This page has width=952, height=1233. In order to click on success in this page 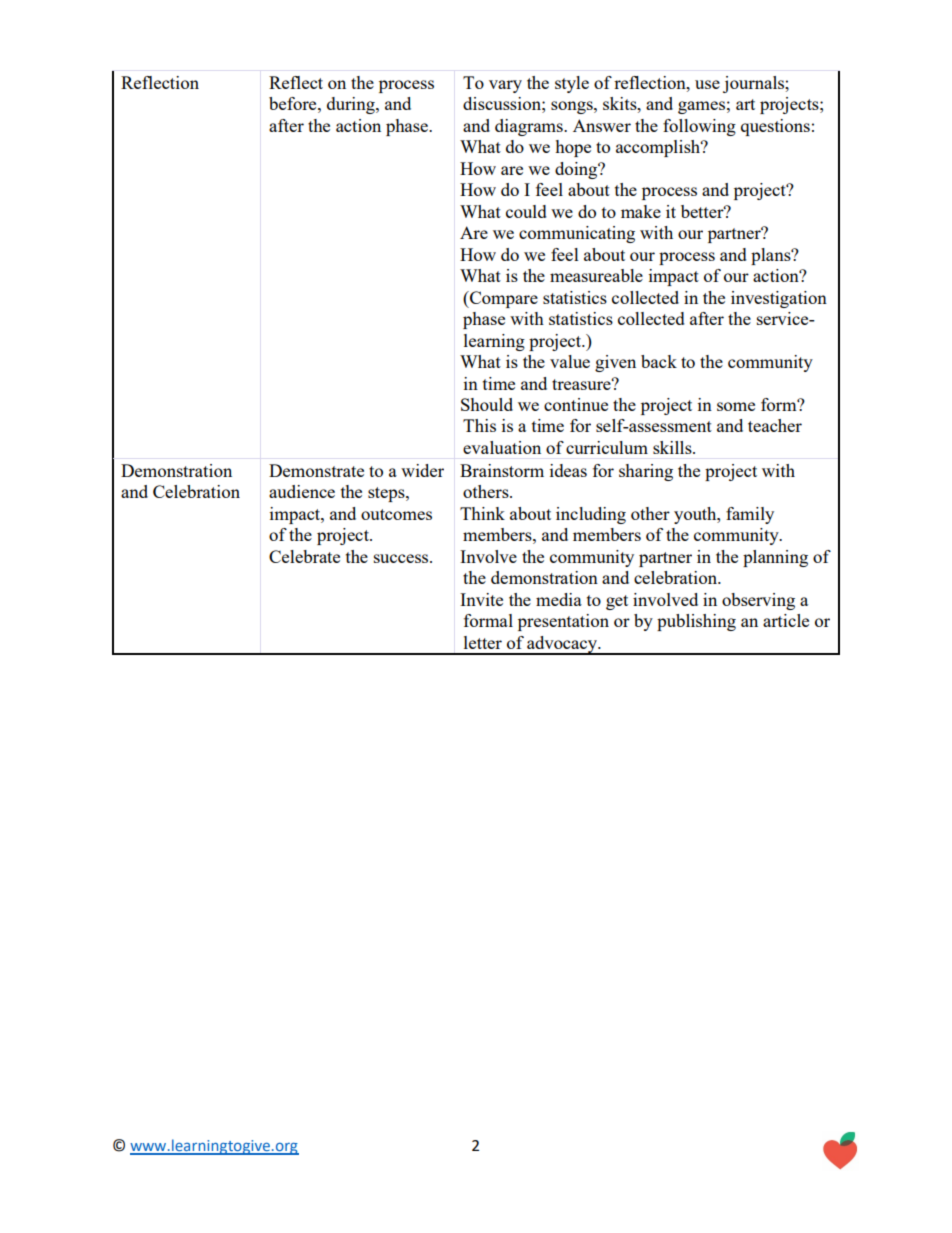, I will do `click(402, 558)`.
